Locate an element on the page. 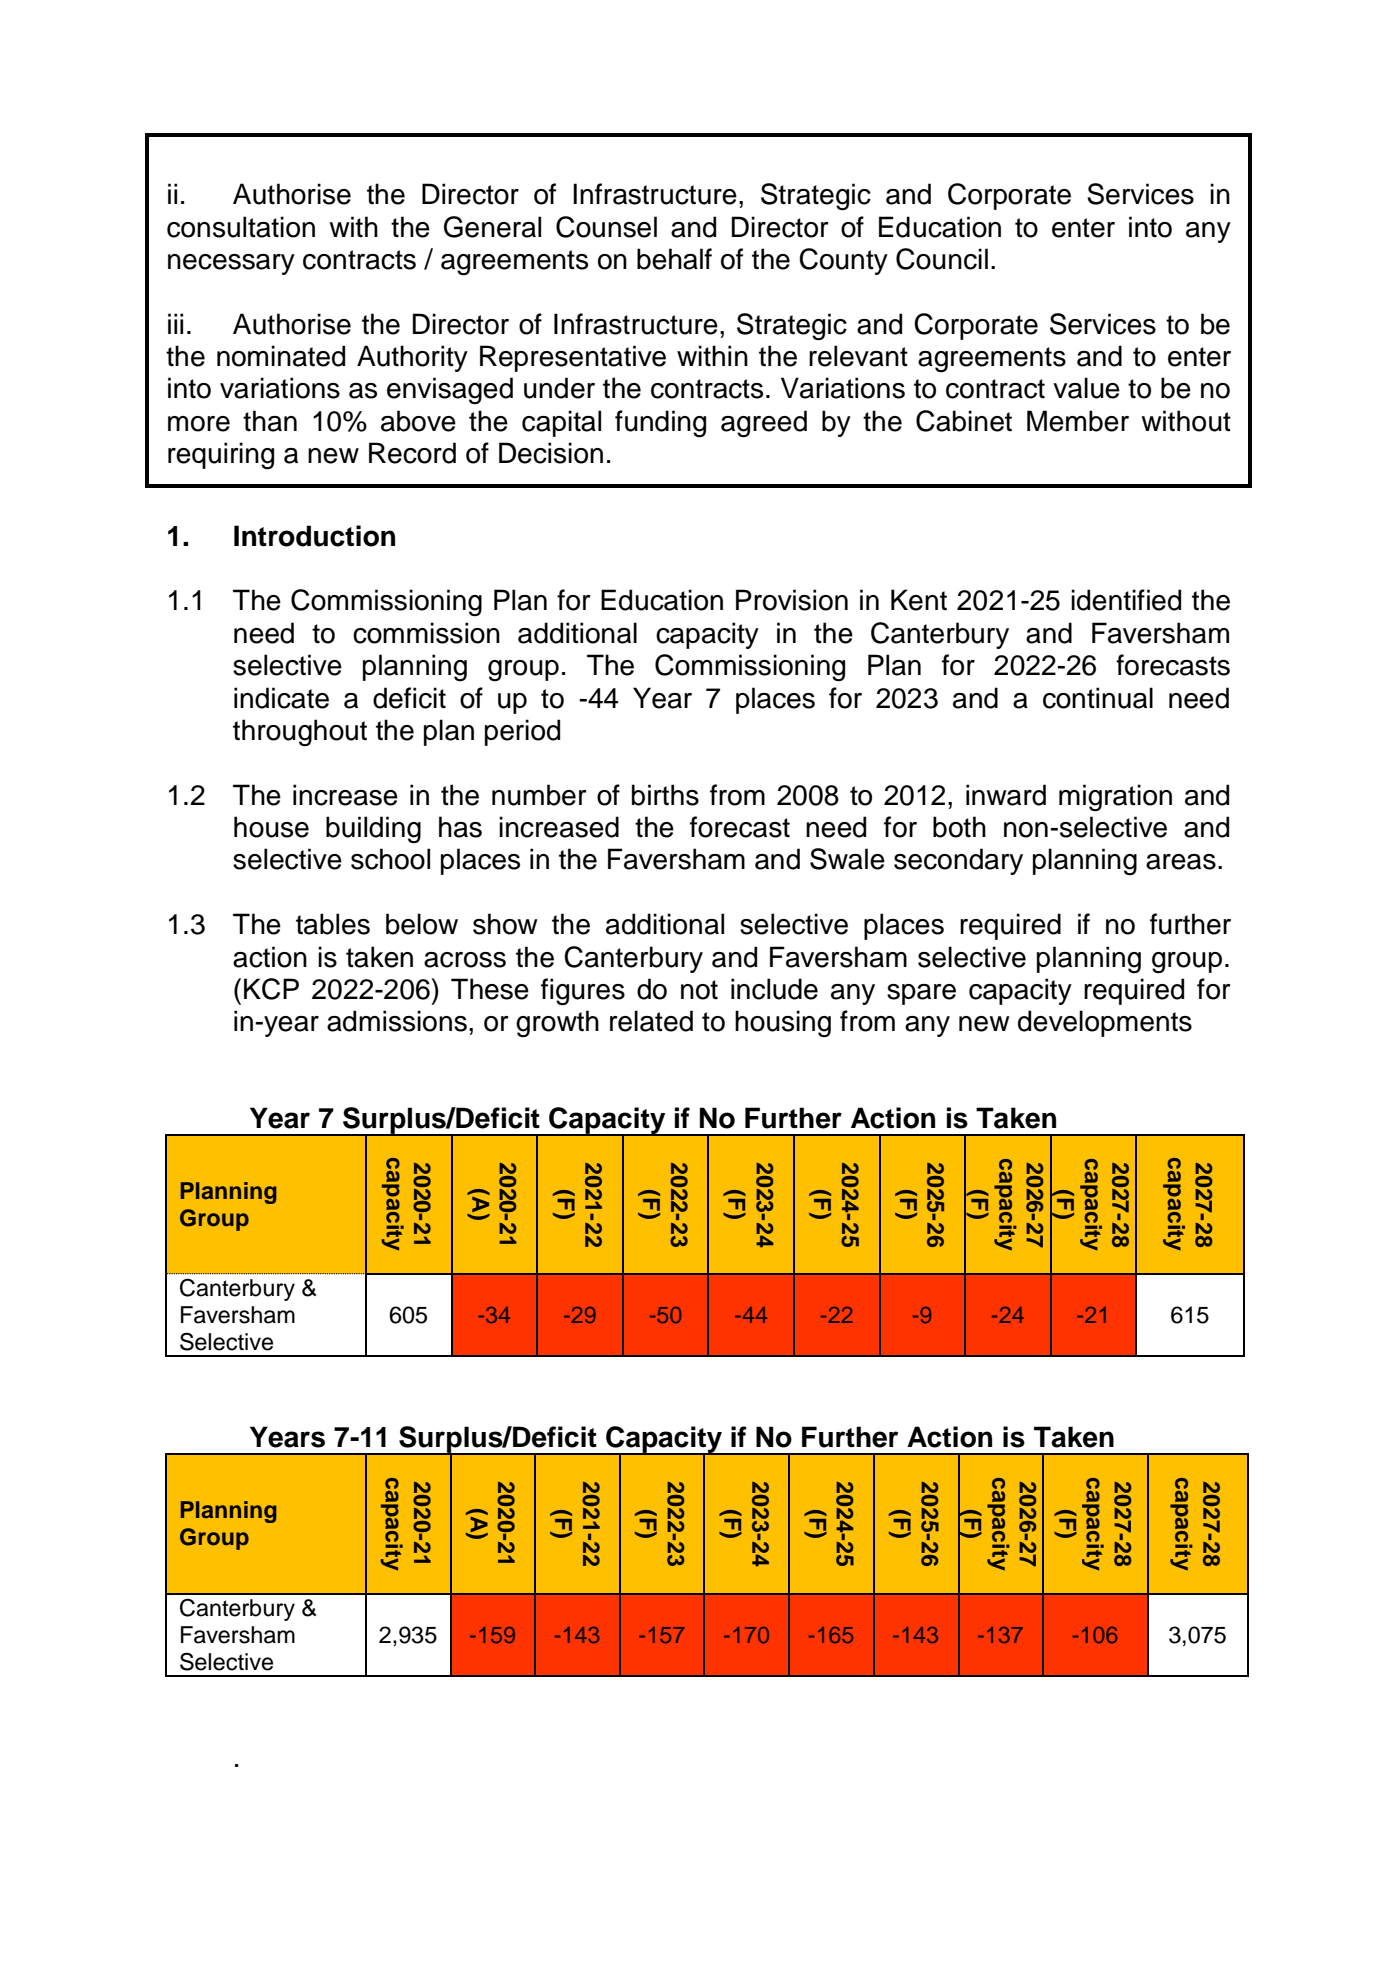  admissions is located at coordinates (397, 1021).
